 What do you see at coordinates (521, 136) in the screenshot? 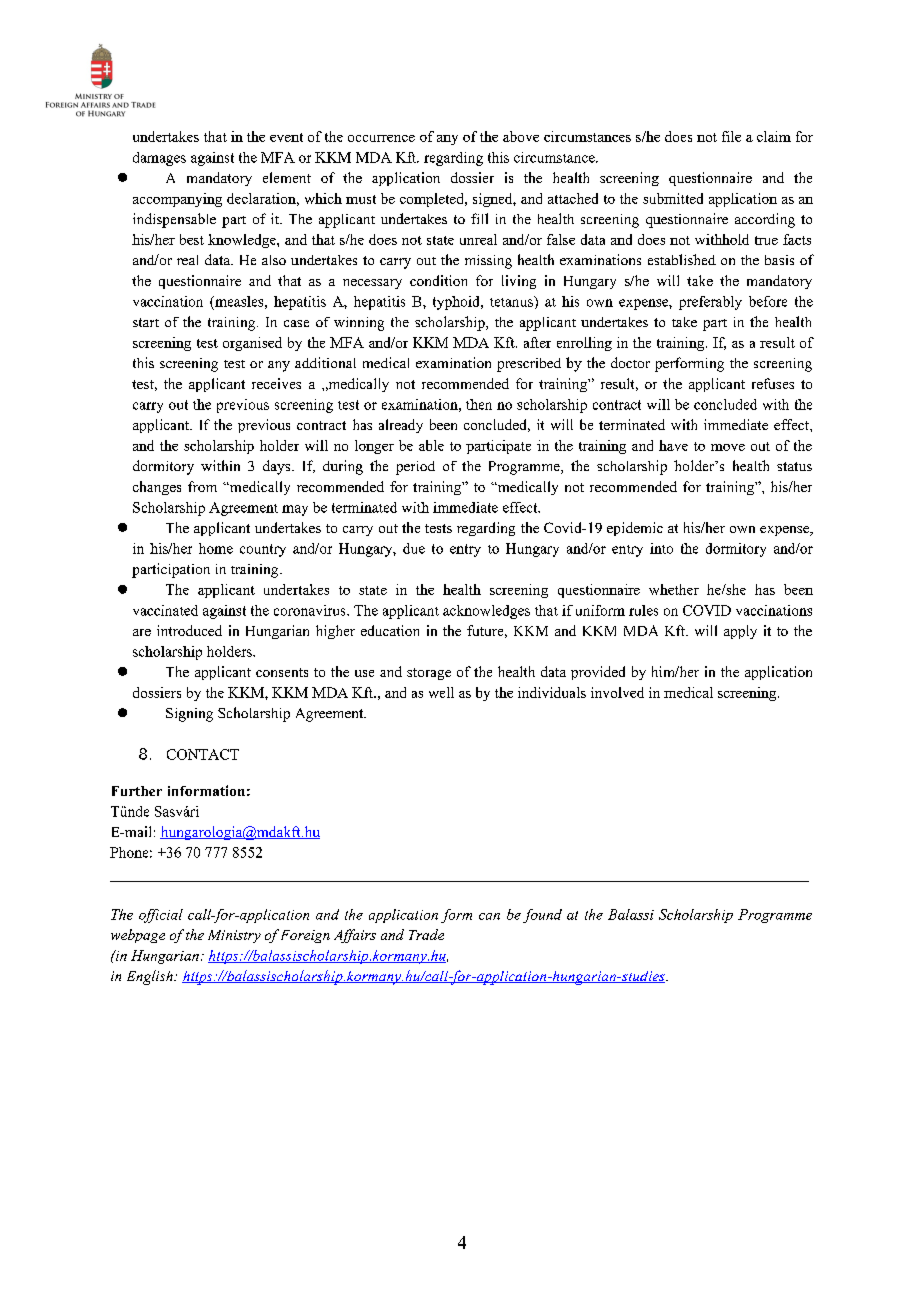
I see `above` at bounding box center [521, 136].
